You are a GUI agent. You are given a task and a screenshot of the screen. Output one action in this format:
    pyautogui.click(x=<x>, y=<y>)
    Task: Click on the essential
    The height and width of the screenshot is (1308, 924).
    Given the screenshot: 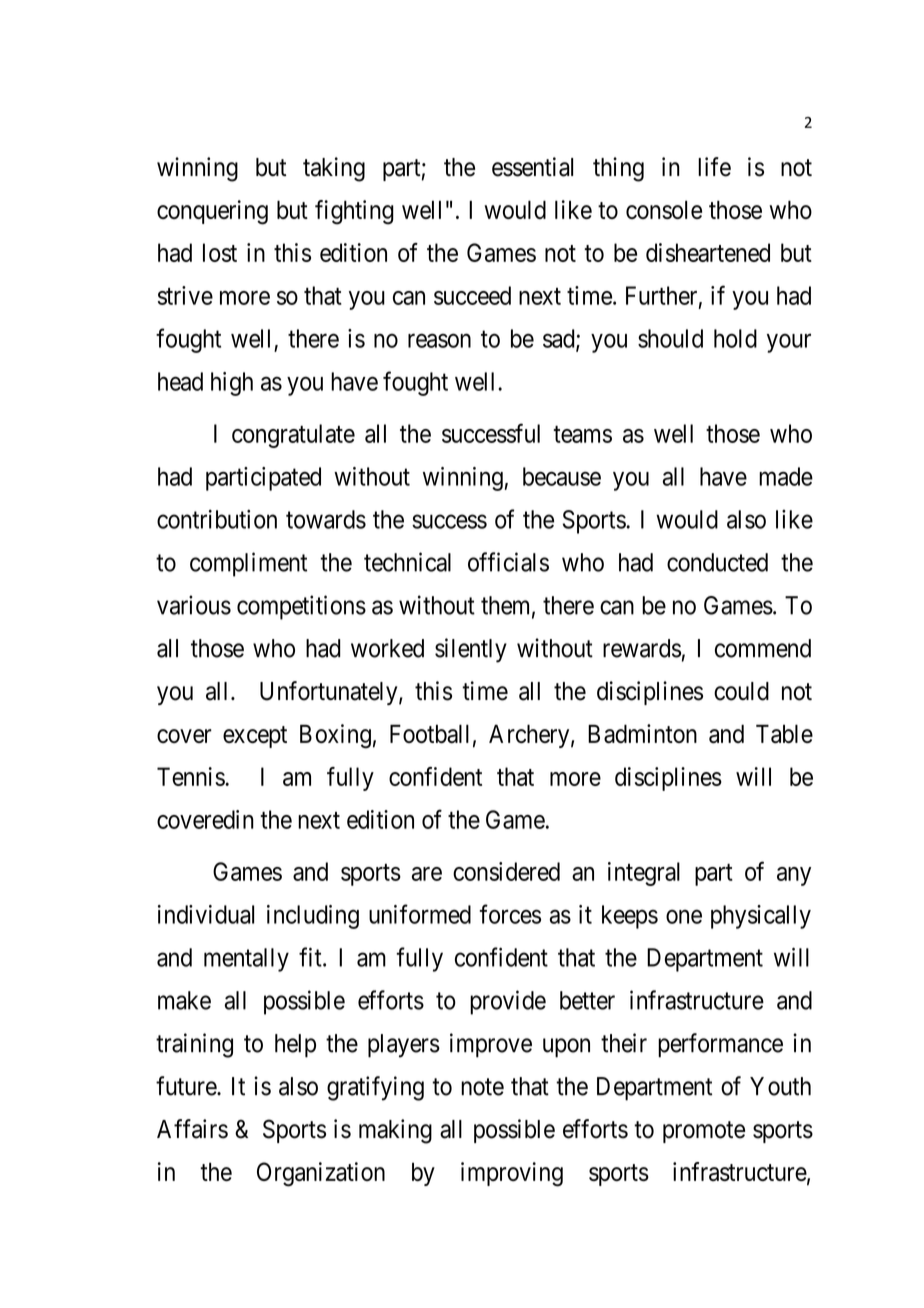 What is the action you would take?
    pyautogui.click(x=532, y=167)
